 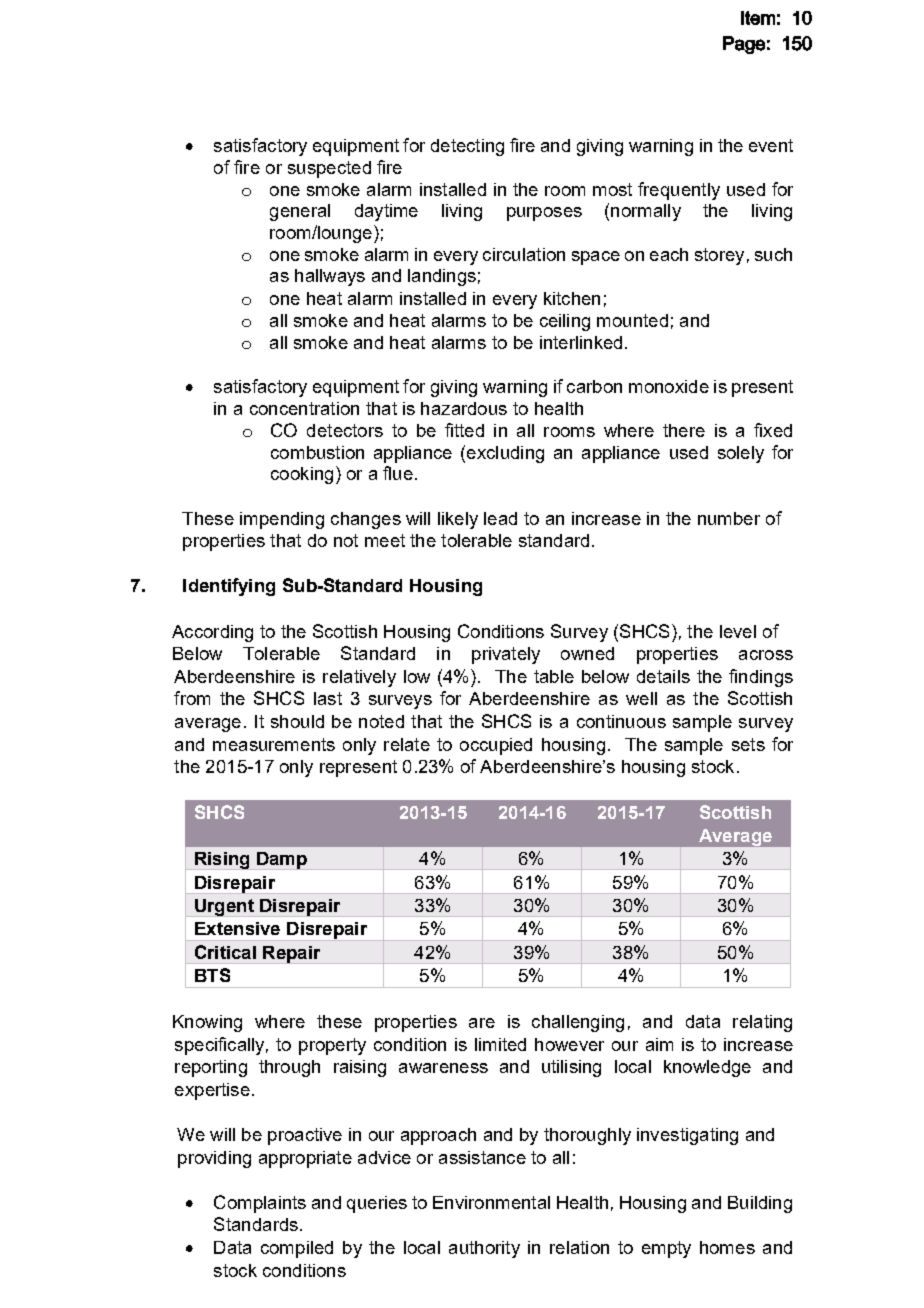 I want to click on Page, so click(x=744, y=45).
